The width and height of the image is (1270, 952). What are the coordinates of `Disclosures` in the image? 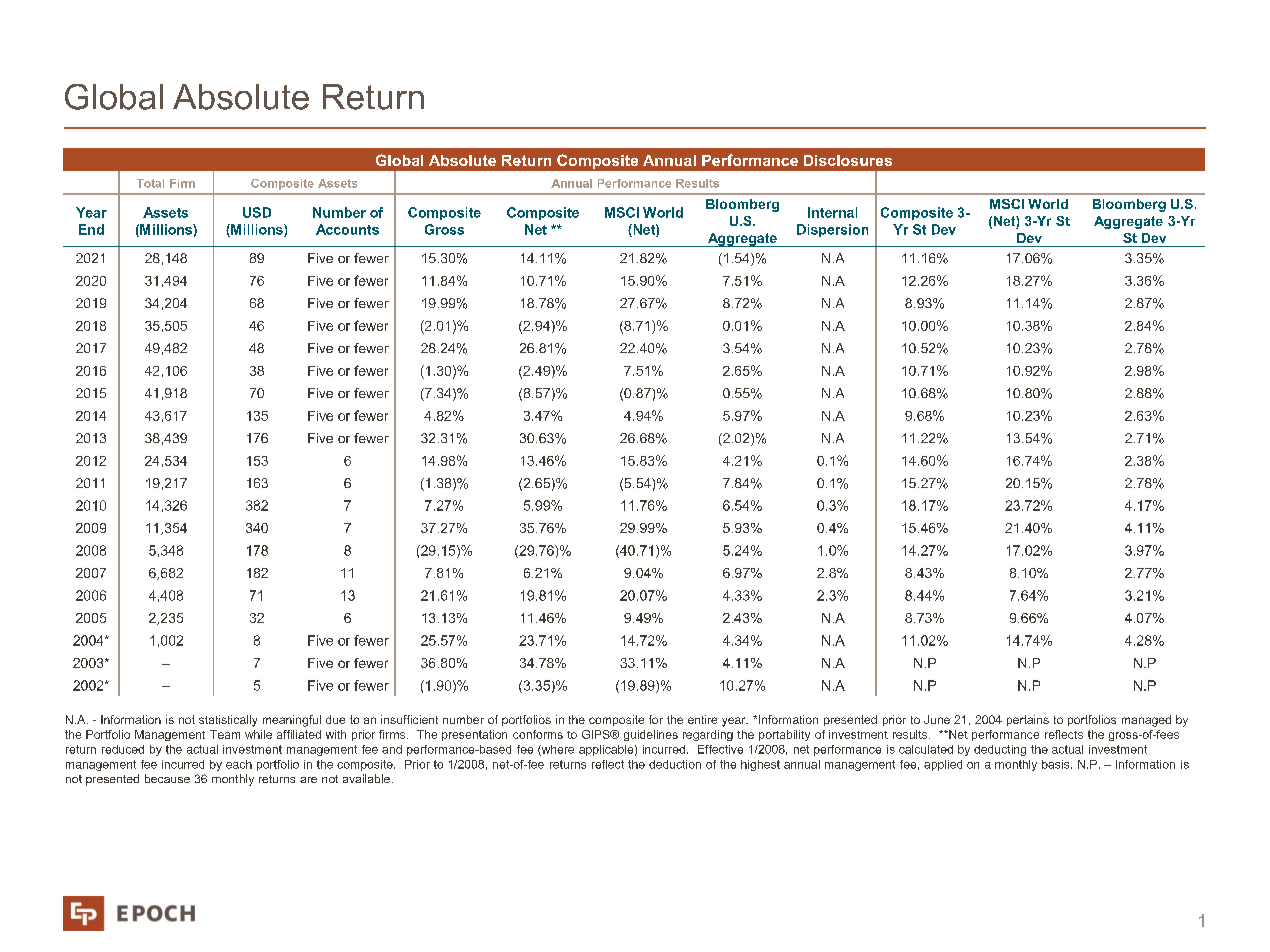 It's located at (848, 160).
